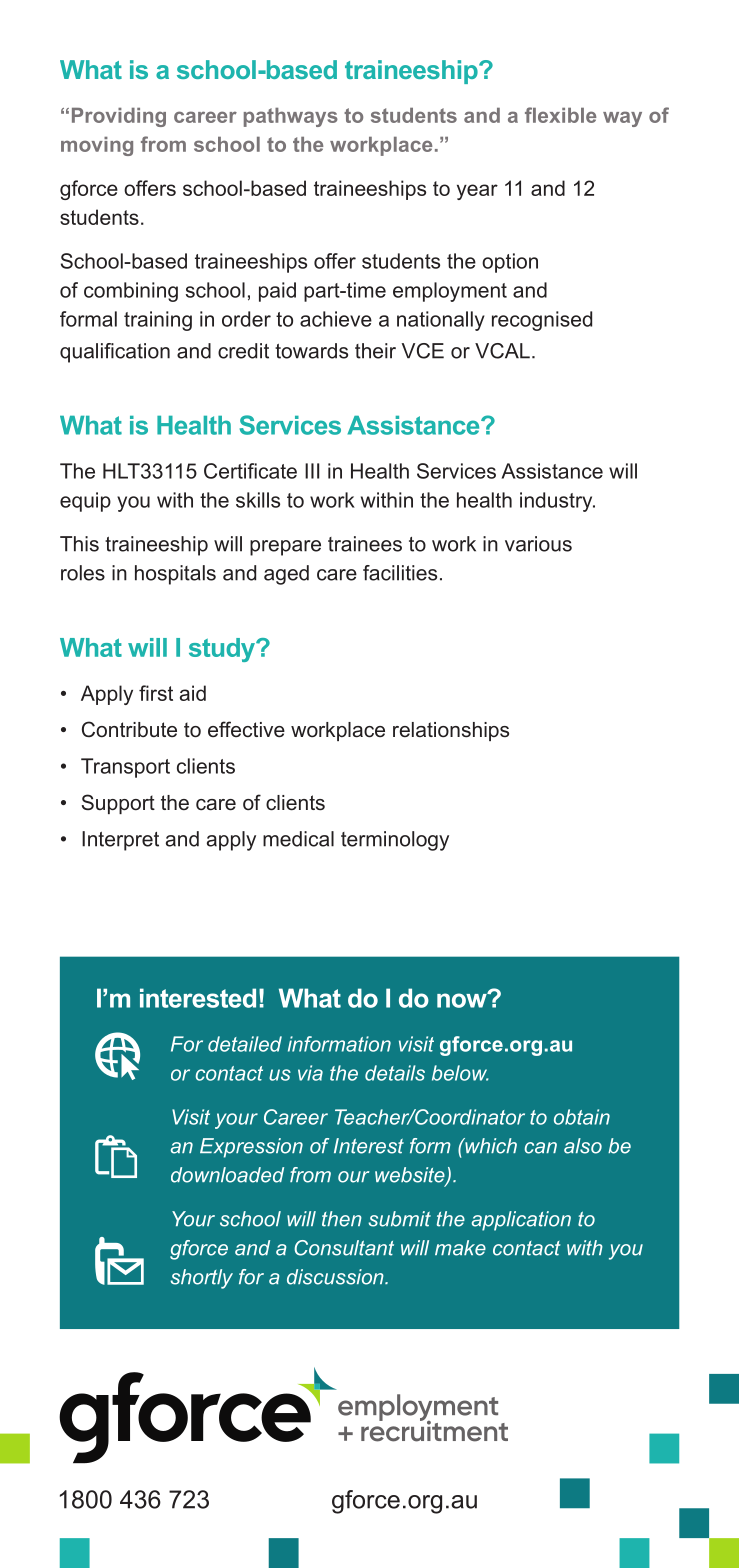  I want to click on Providing, so click(119, 117).
